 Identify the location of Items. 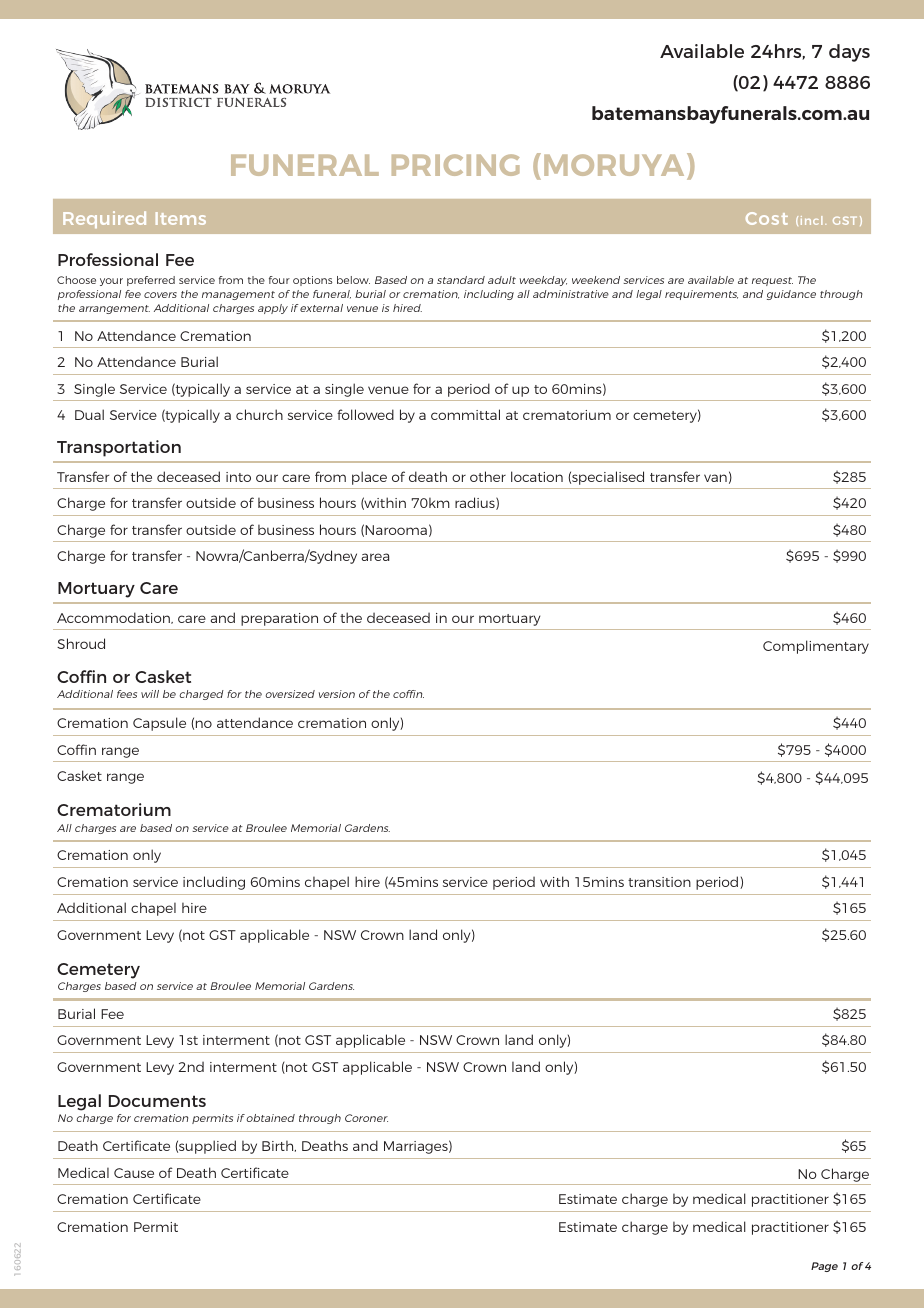
(181, 218).
